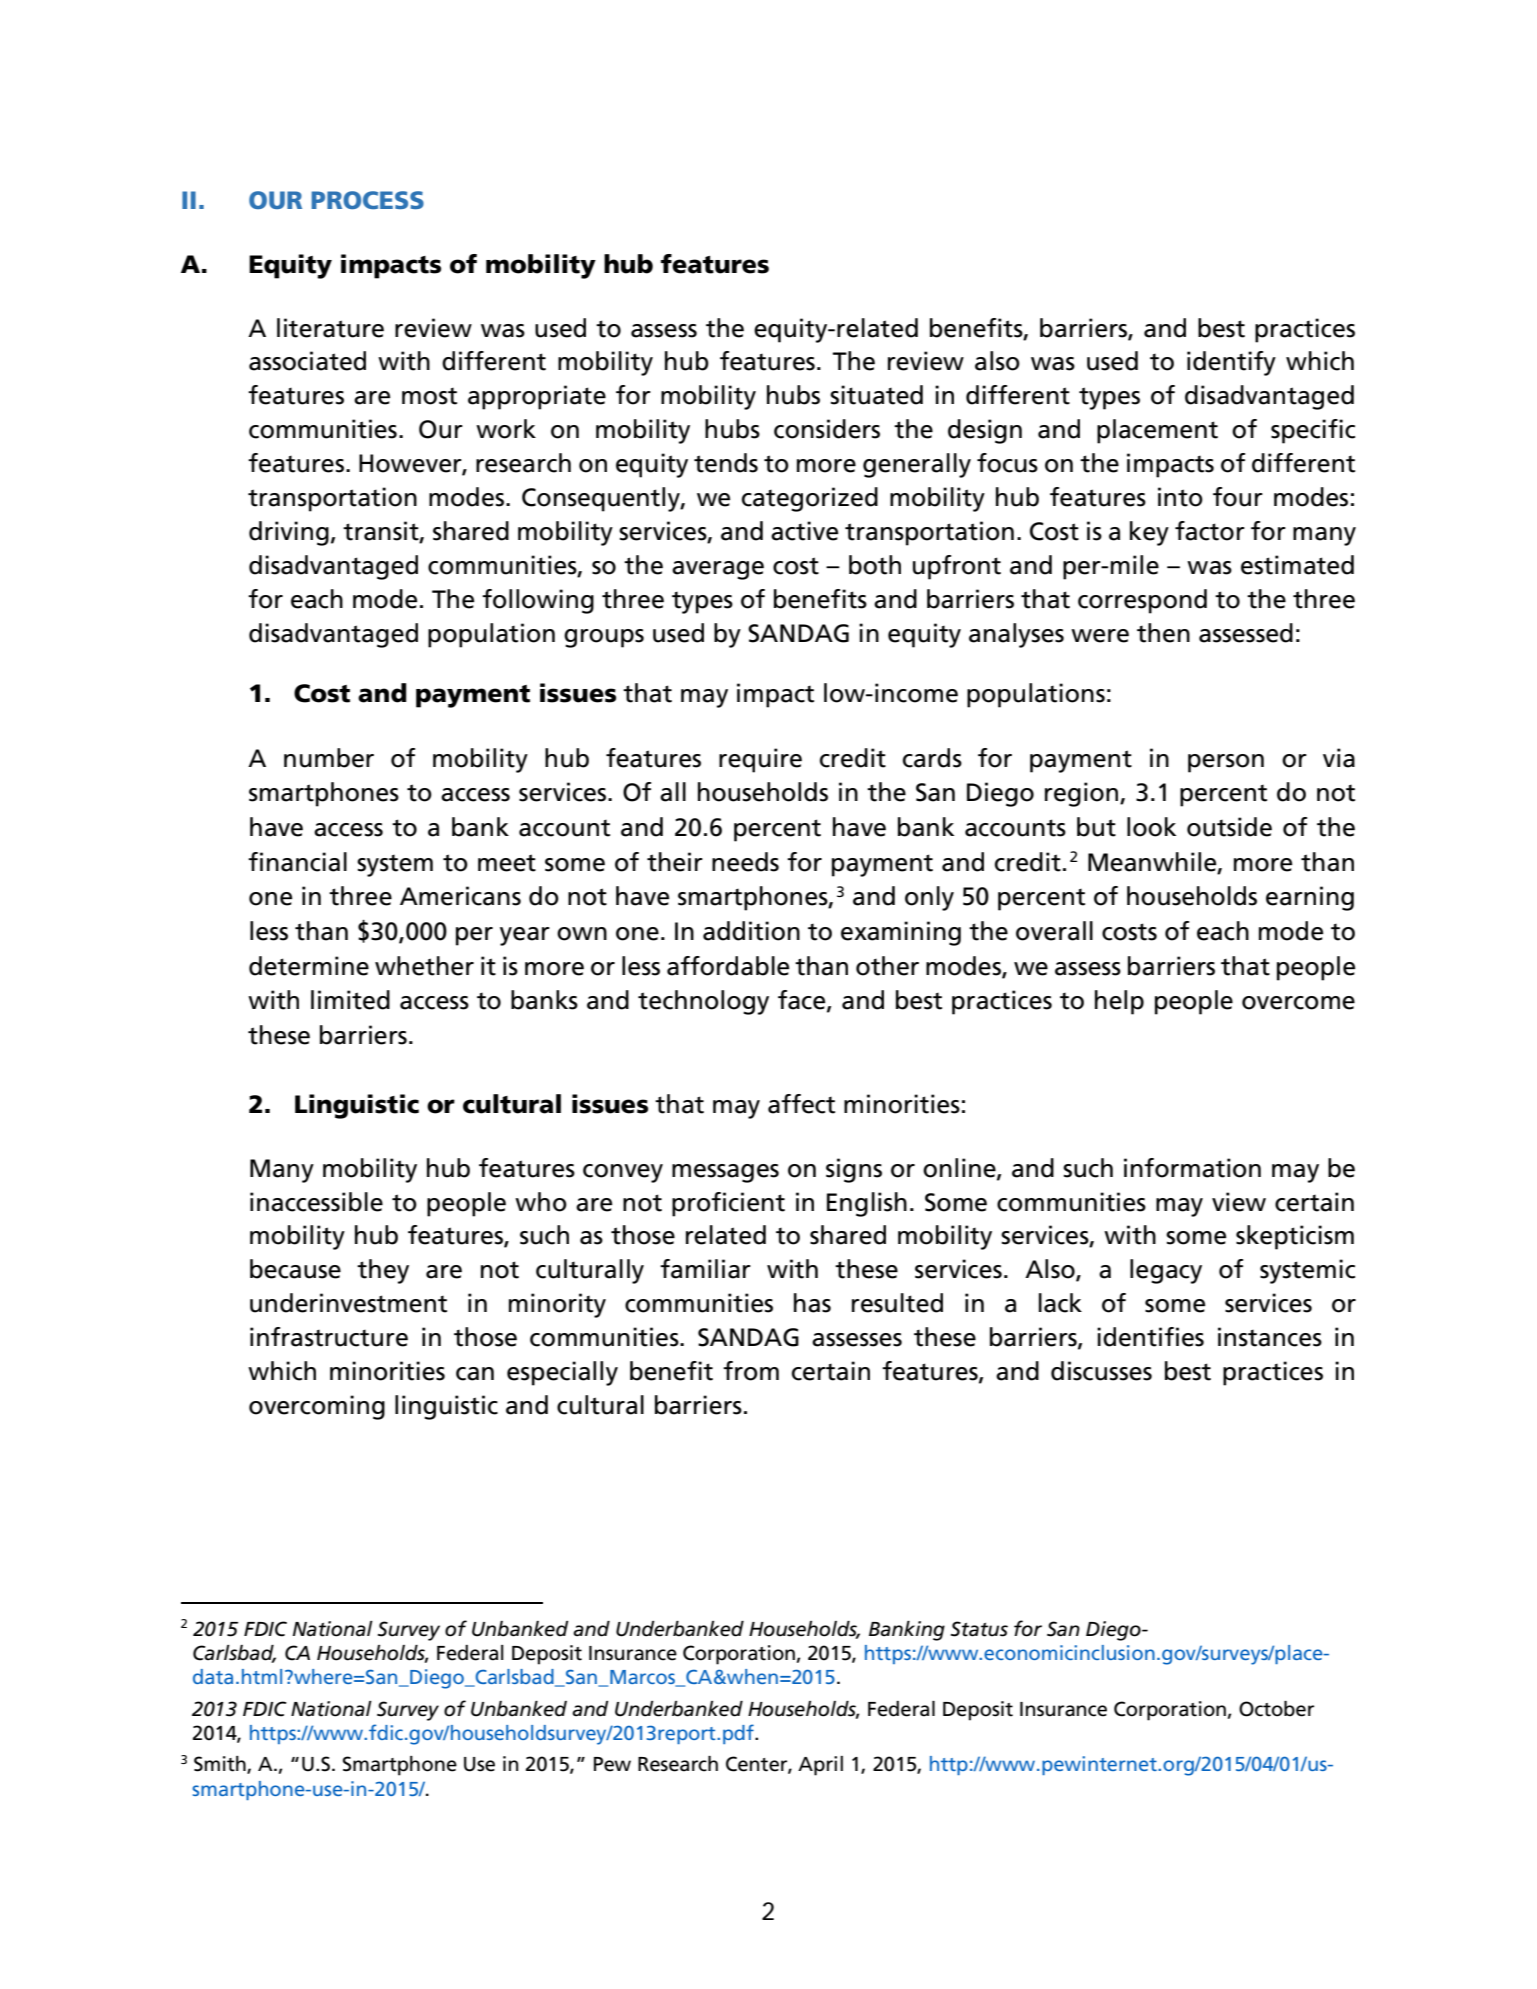 Image resolution: width=1537 pixels, height=1989 pixels. Describe the element at coordinates (367, 200) in the screenshot. I see `PROCESS` at that location.
